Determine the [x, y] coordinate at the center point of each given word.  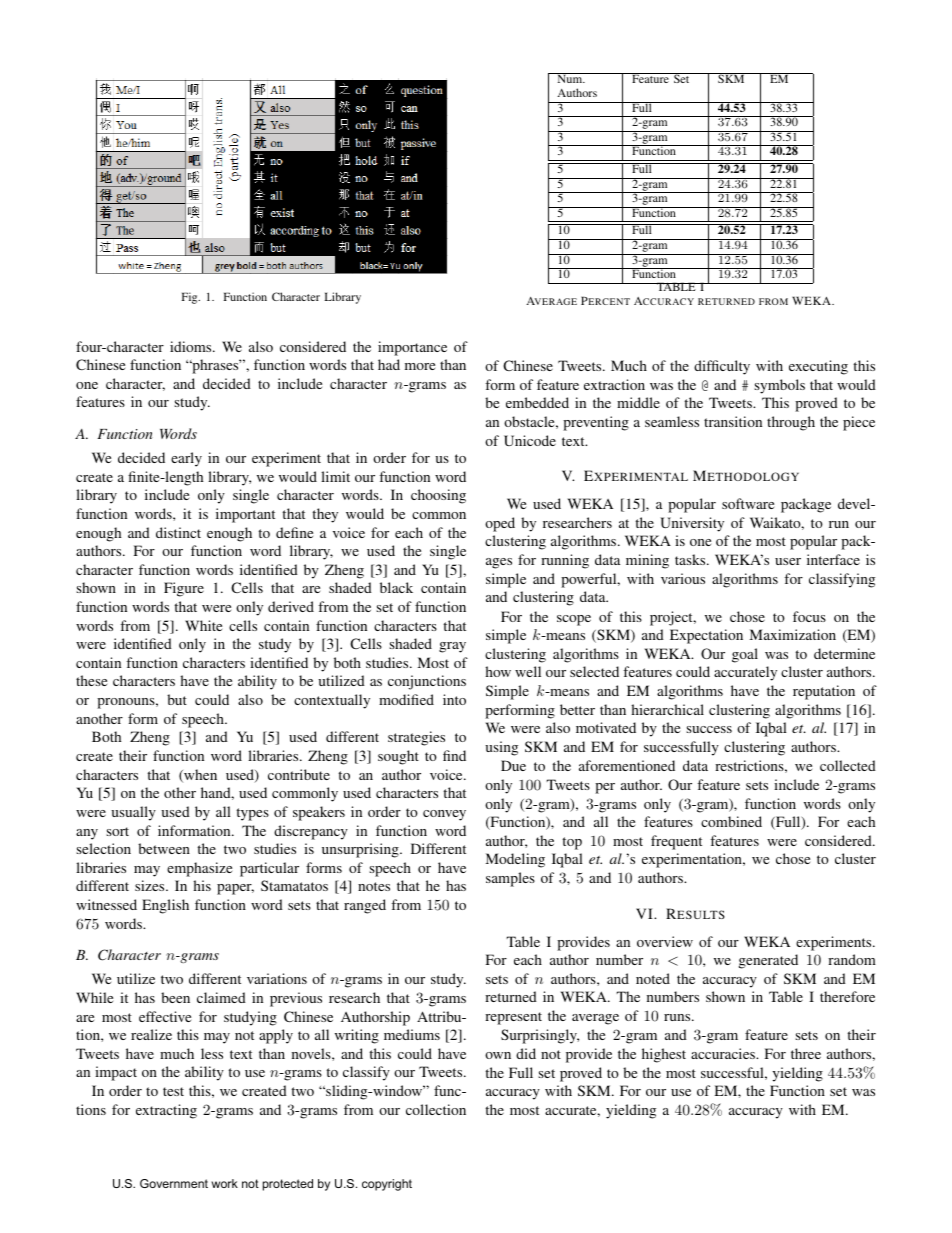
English [165, 906]
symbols [779, 386]
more [420, 366]
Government [174, 1183]
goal [745, 655]
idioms [192, 346]
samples [510, 879]
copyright [387, 1185]
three [806, 1053]
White [203, 625]
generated [768, 961]
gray [452, 647]
